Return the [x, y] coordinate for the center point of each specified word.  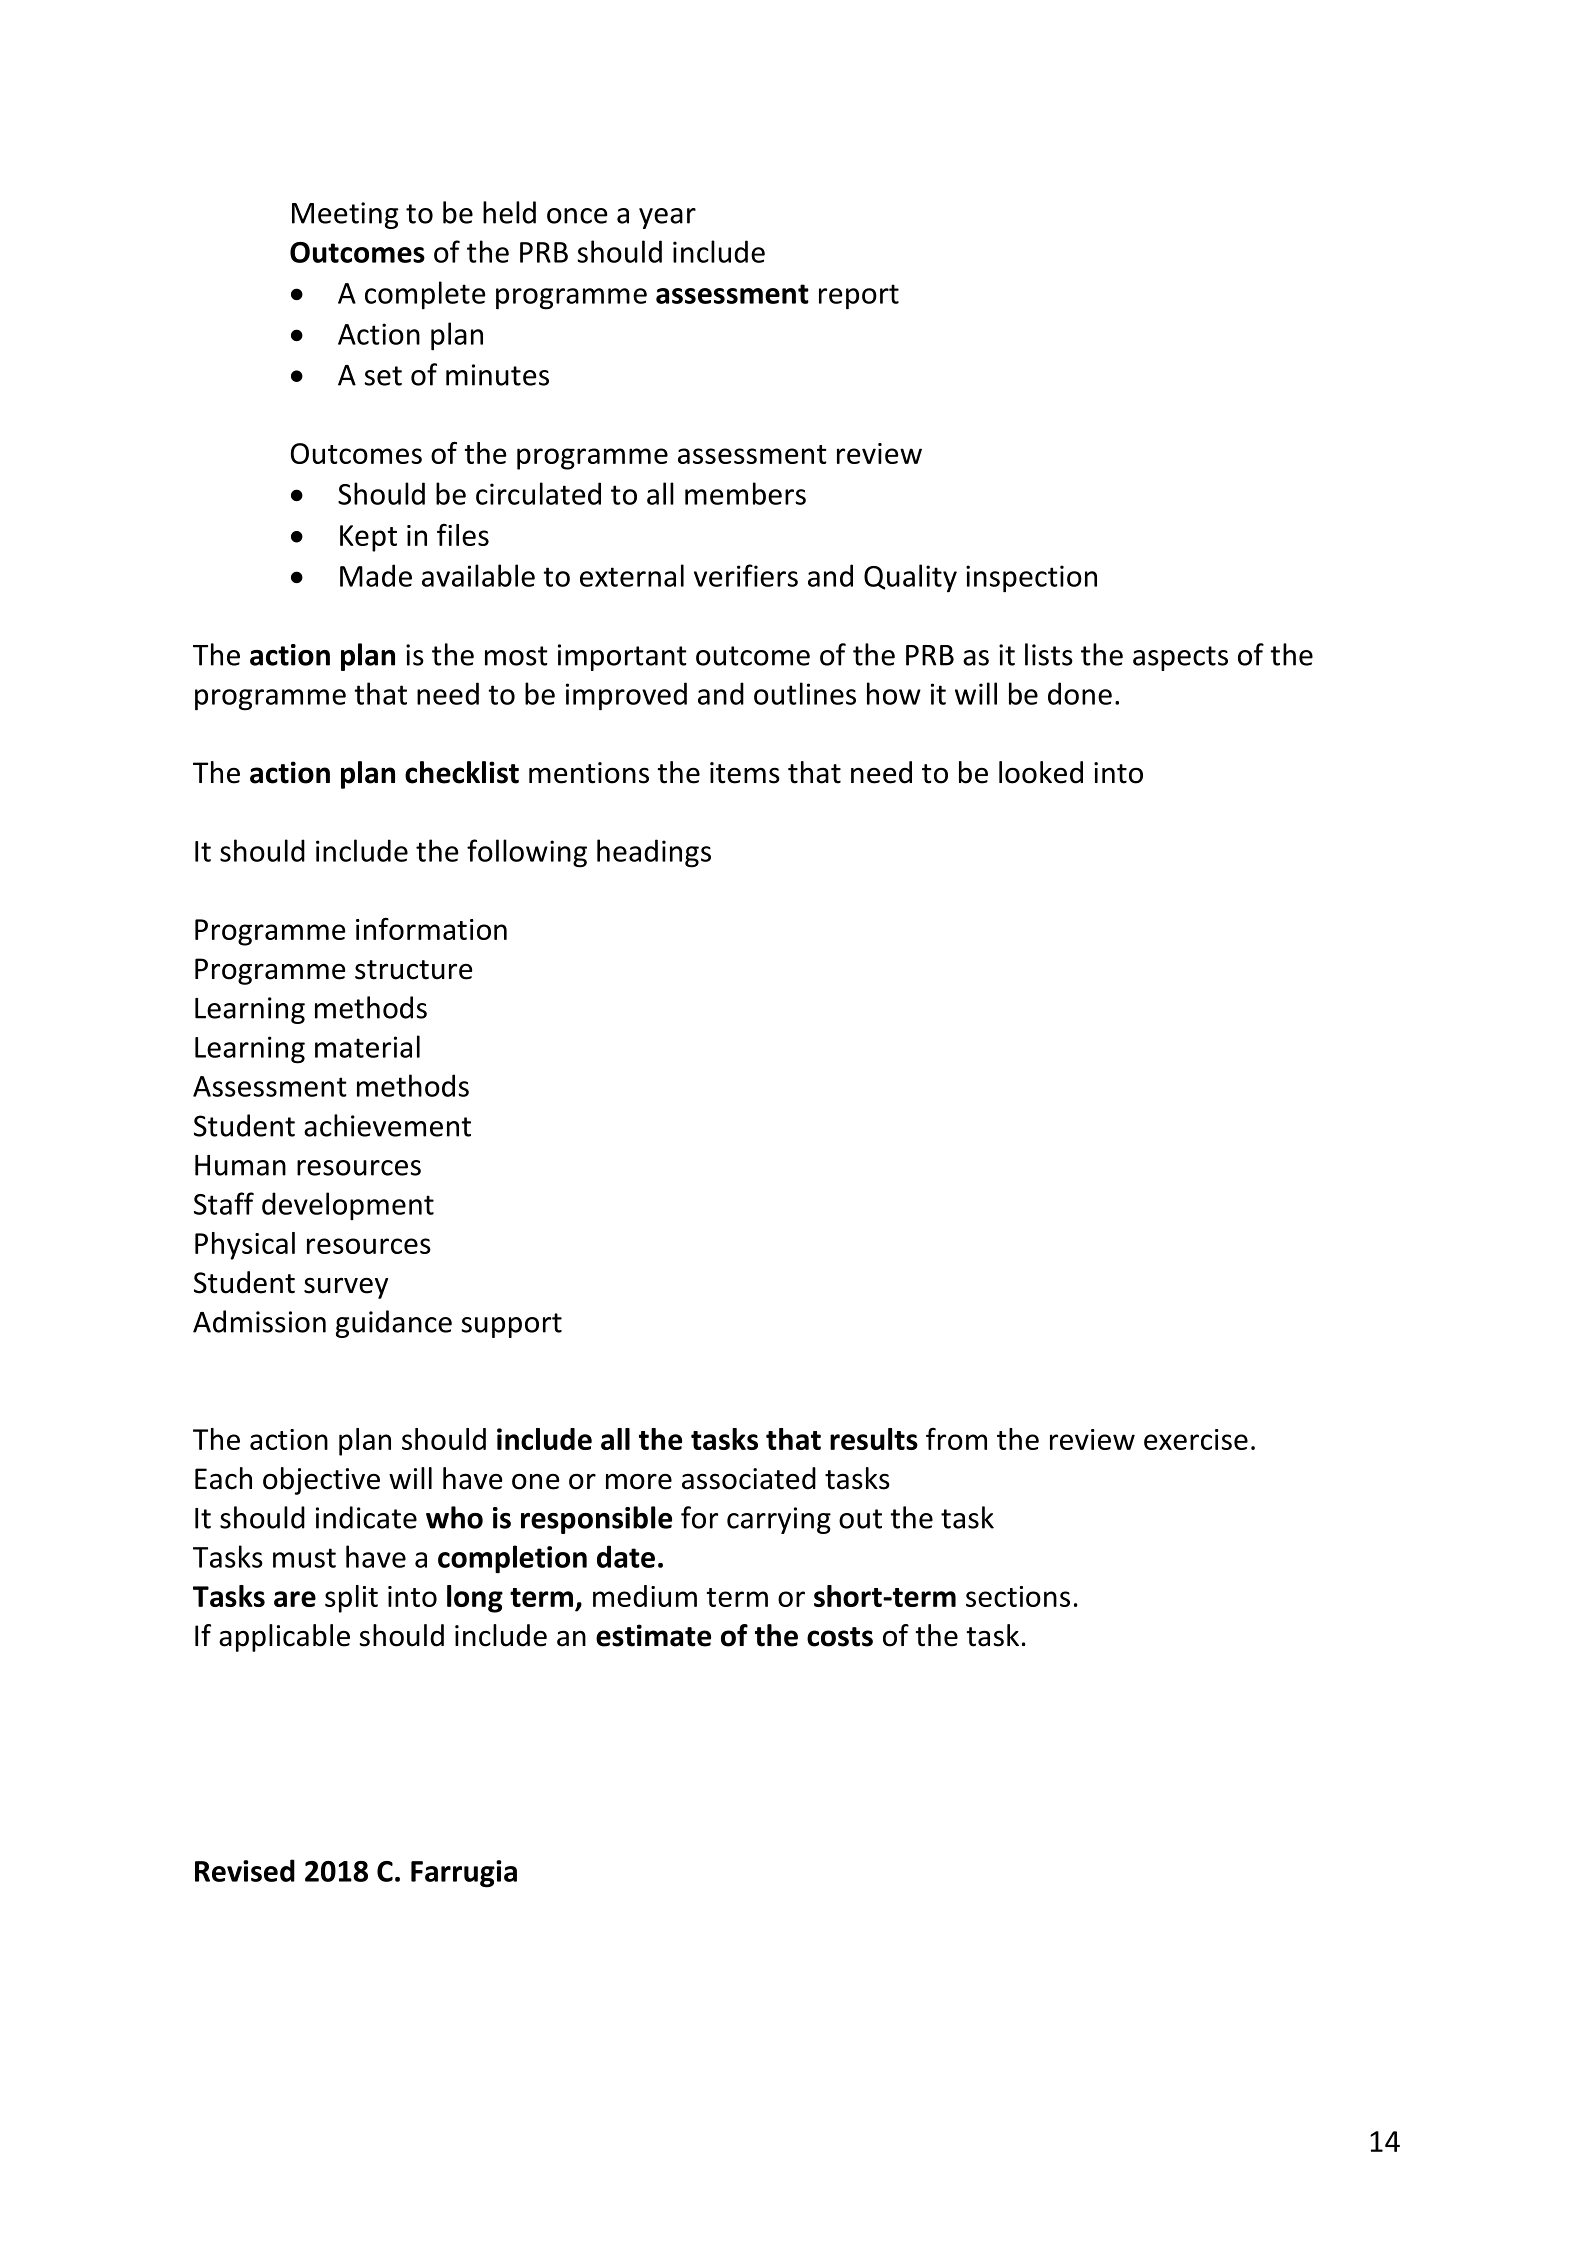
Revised [245, 1870]
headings [654, 853]
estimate [653, 1635]
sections [1018, 1596]
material [367, 1046]
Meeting [345, 215]
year [667, 218]
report [859, 297]
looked [1041, 772]
